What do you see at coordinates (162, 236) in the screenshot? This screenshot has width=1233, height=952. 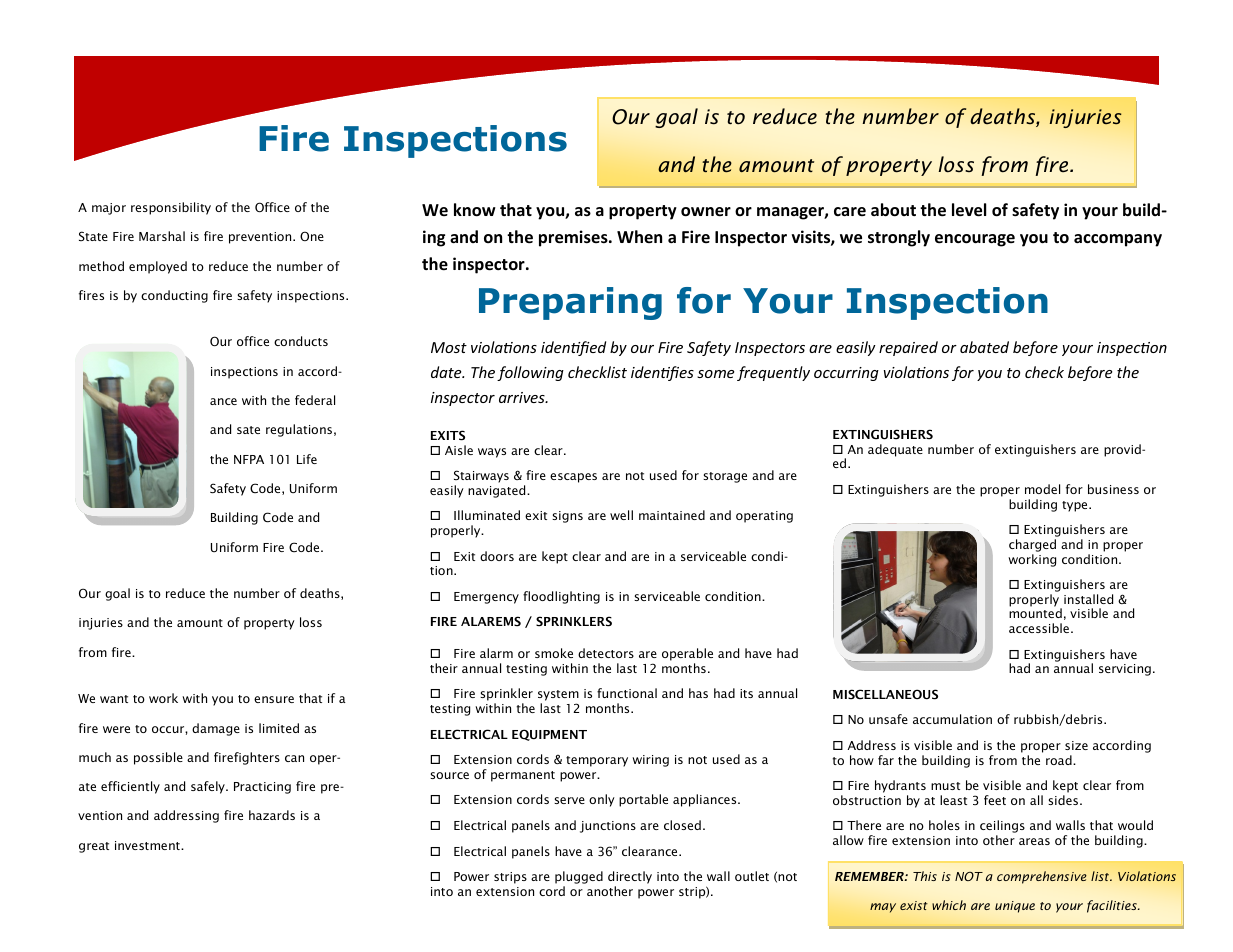 I see `Marshal` at bounding box center [162, 236].
